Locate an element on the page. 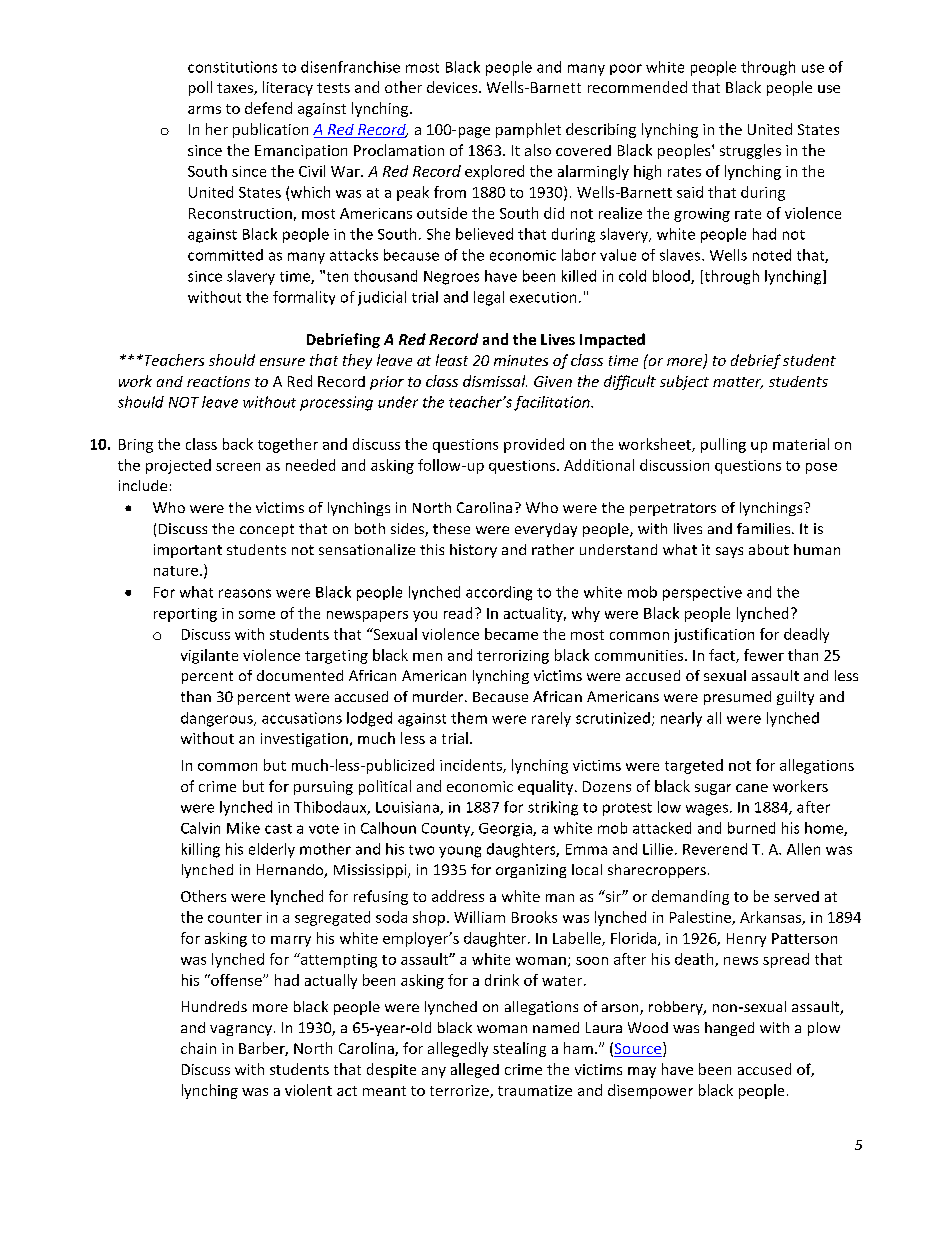  says is located at coordinates (729, 552).
